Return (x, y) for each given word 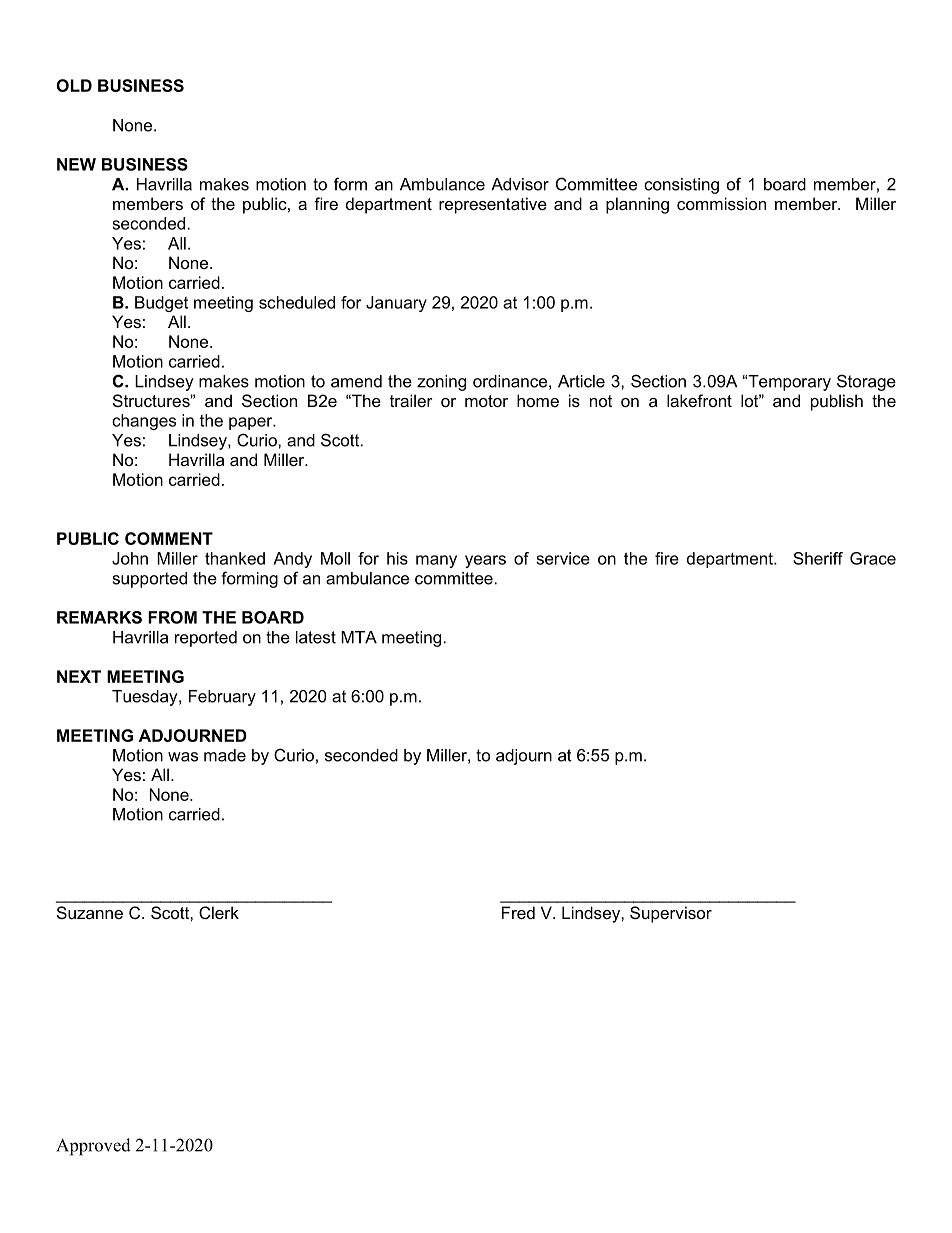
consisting (681, 186)
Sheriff (818, 558)
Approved (93, 1147)
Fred (518, 912)
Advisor (520, 184)
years (485, 561)
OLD (74, 85)
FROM (172, 617)
